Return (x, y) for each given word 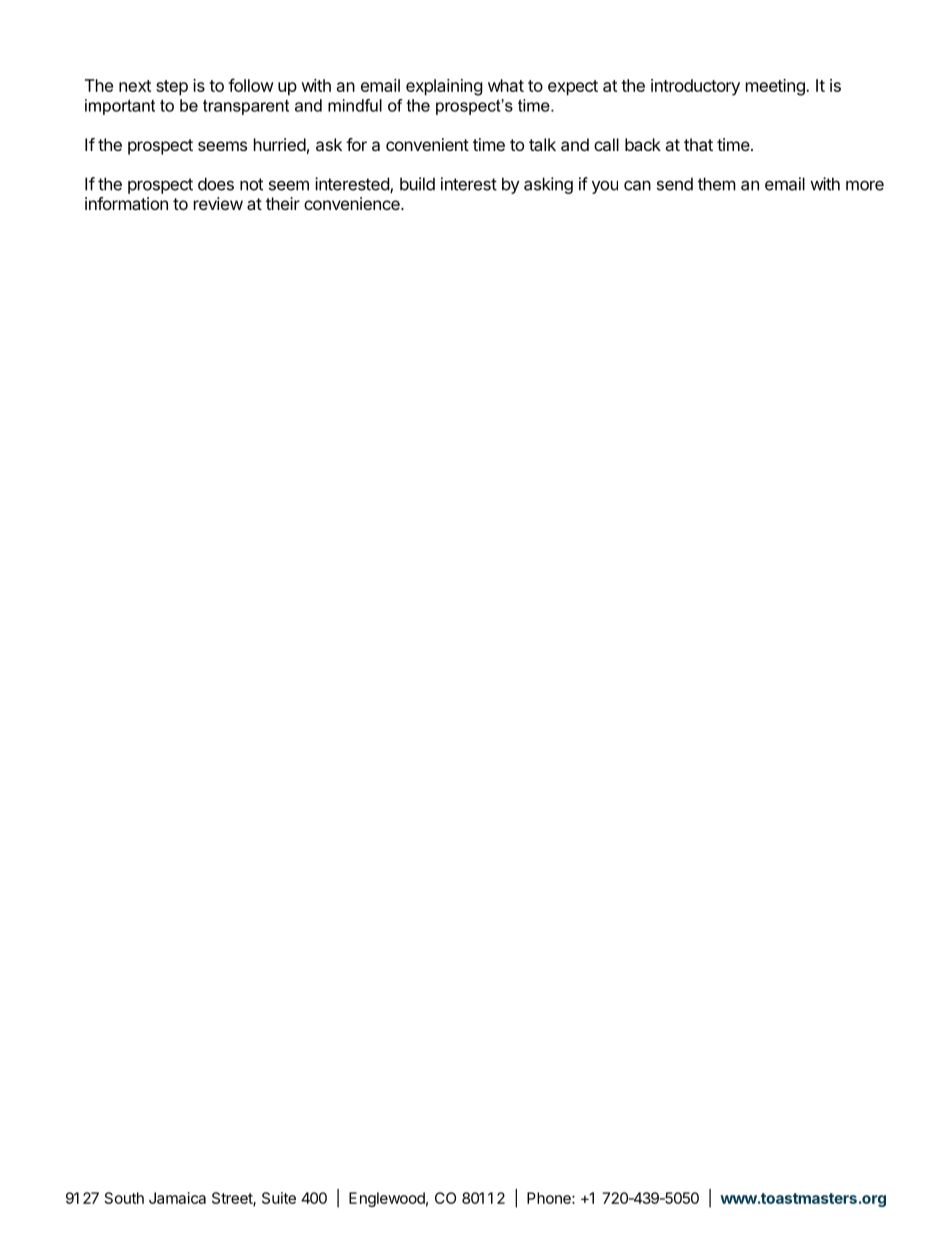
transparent (246, 107)
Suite (279, 1198)
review (218, 203)
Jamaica (177, 1198)
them (717, 184)
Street (233, 1199)
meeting (776, 87)
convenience (353, 203)
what (506, 85)
